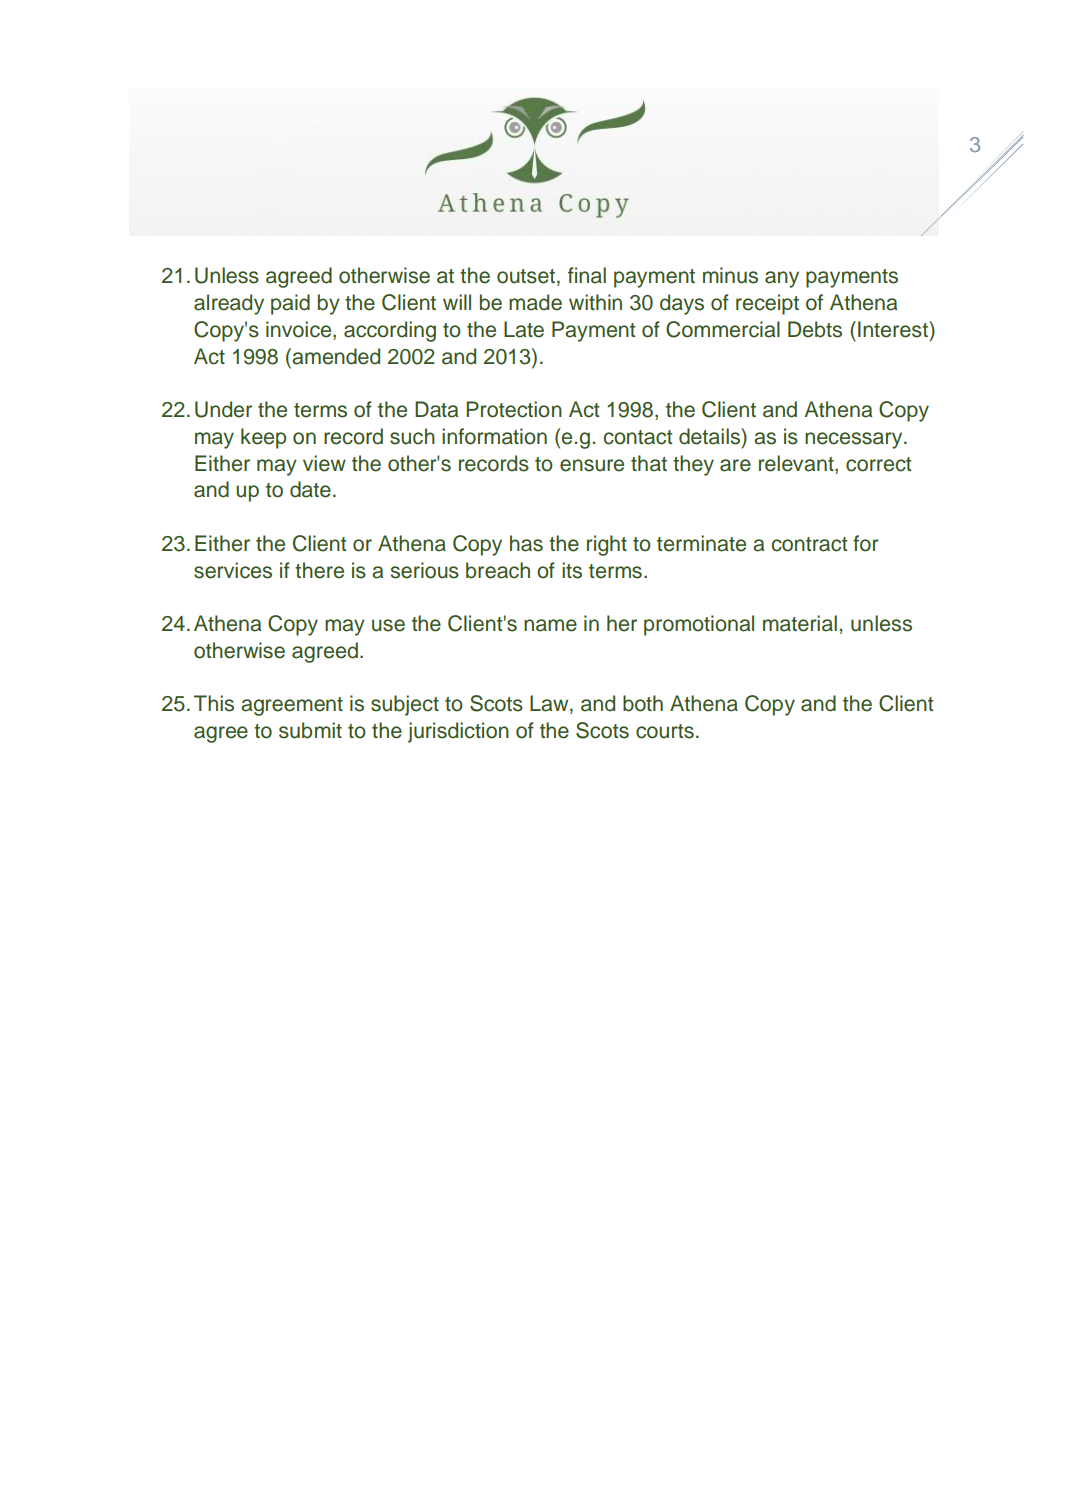 The height and width of the screenshot is (1511, 1069). What do you see at coordinates (324, 463) in the screenshot?
I see `view` at bounding box center [324, 463].
